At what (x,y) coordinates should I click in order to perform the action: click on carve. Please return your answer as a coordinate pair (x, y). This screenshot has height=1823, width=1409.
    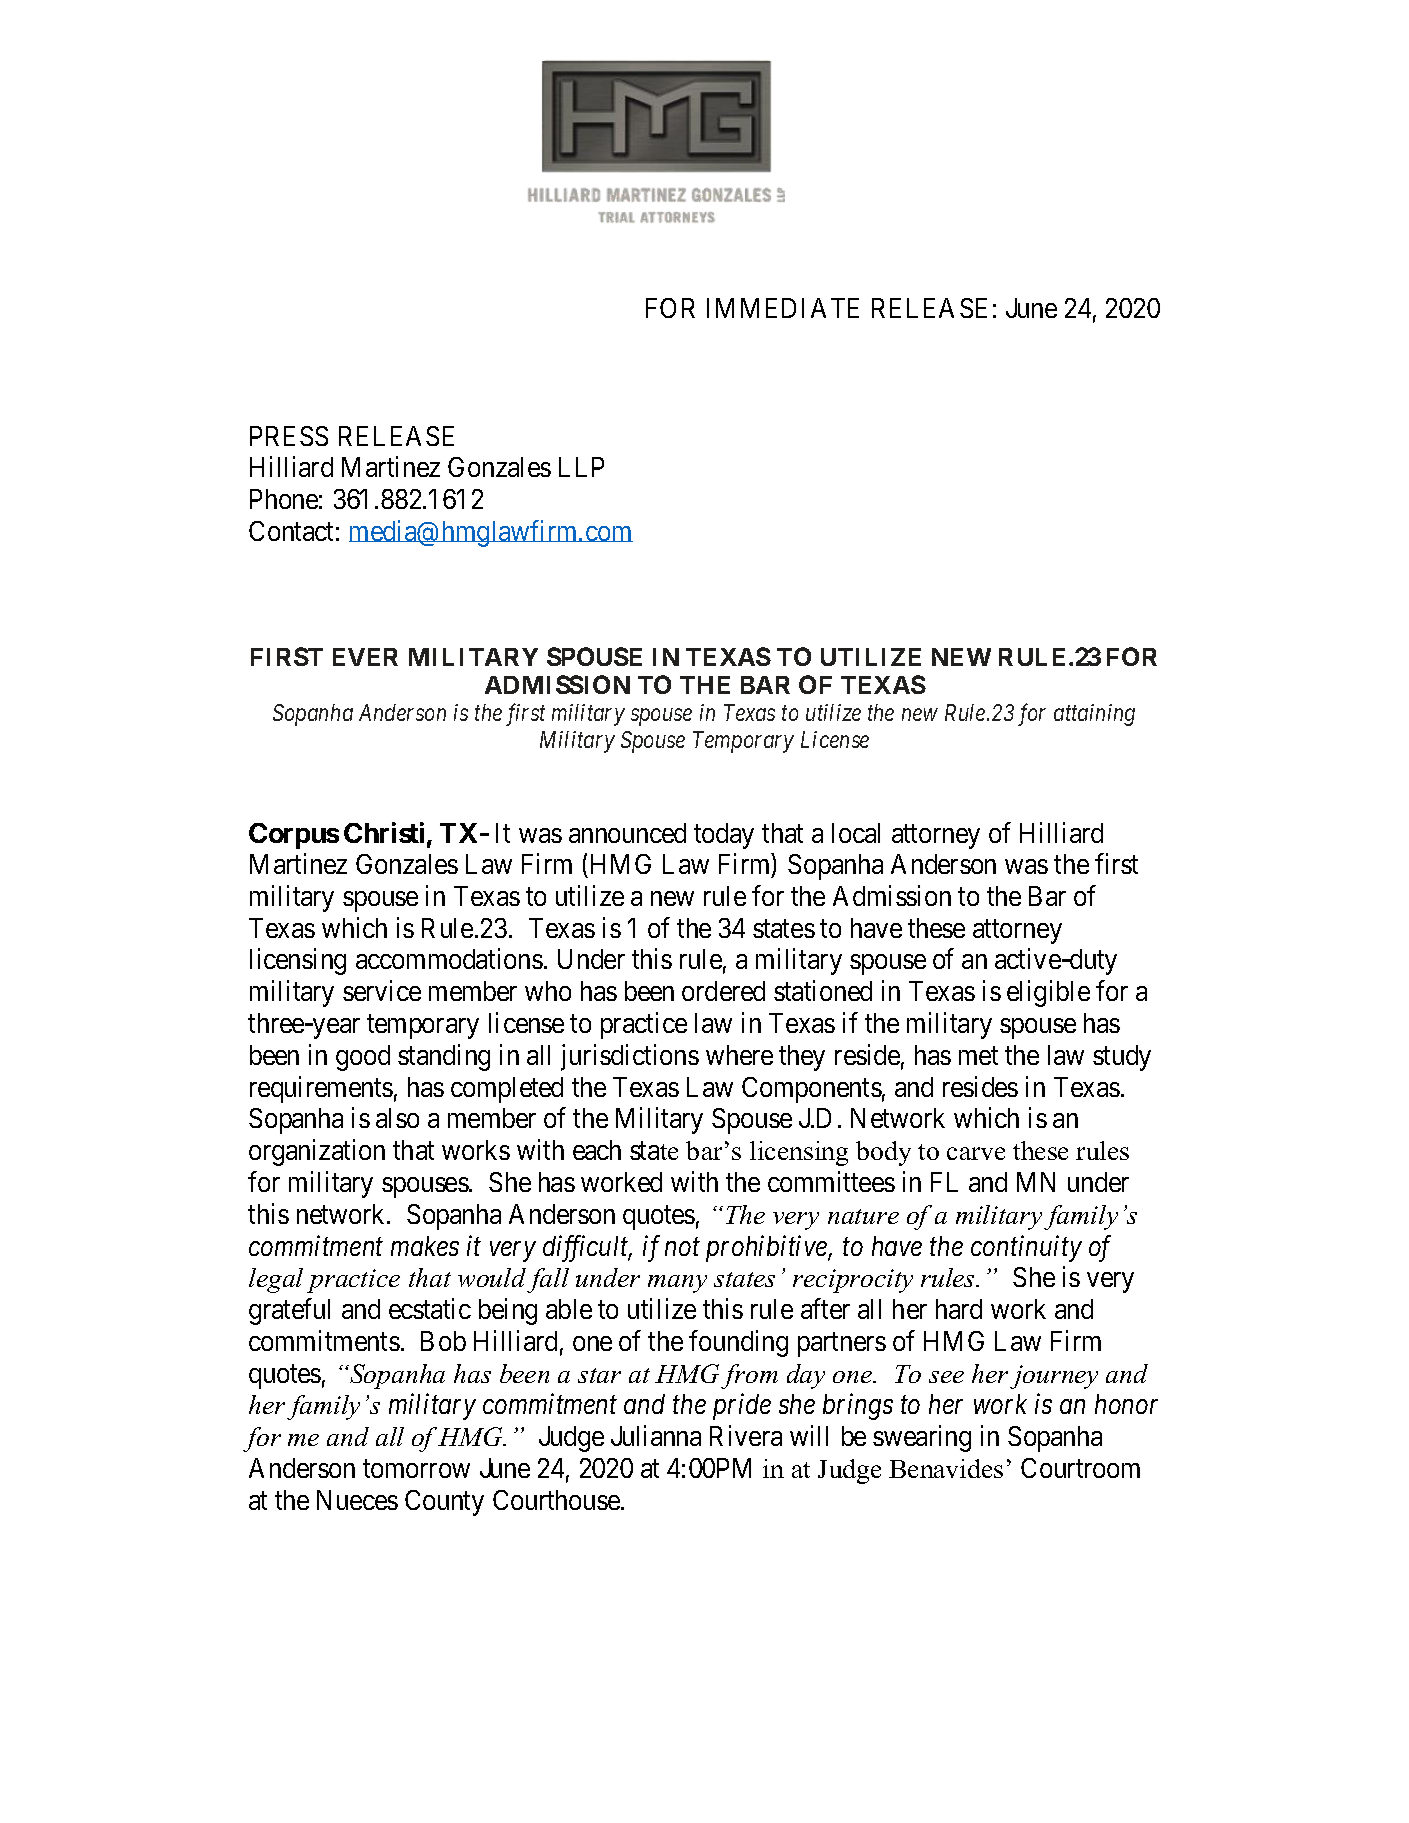
    Looking at the image, I should click on (976, 1153).
